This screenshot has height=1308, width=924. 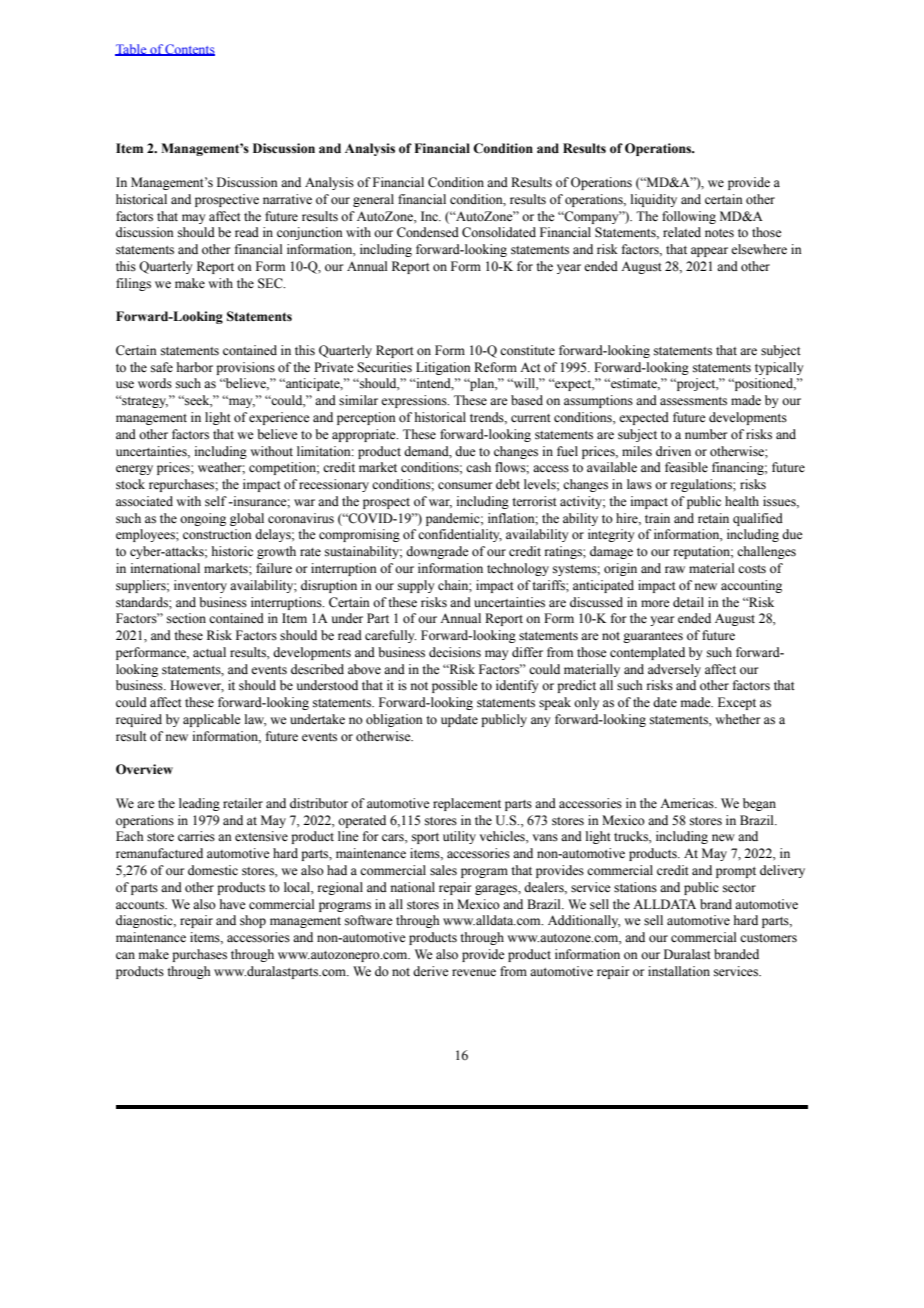 What do you see at coordinates (443, 368) in the screenshot?
I see `Litigation` at bounding box center [443, 368].
